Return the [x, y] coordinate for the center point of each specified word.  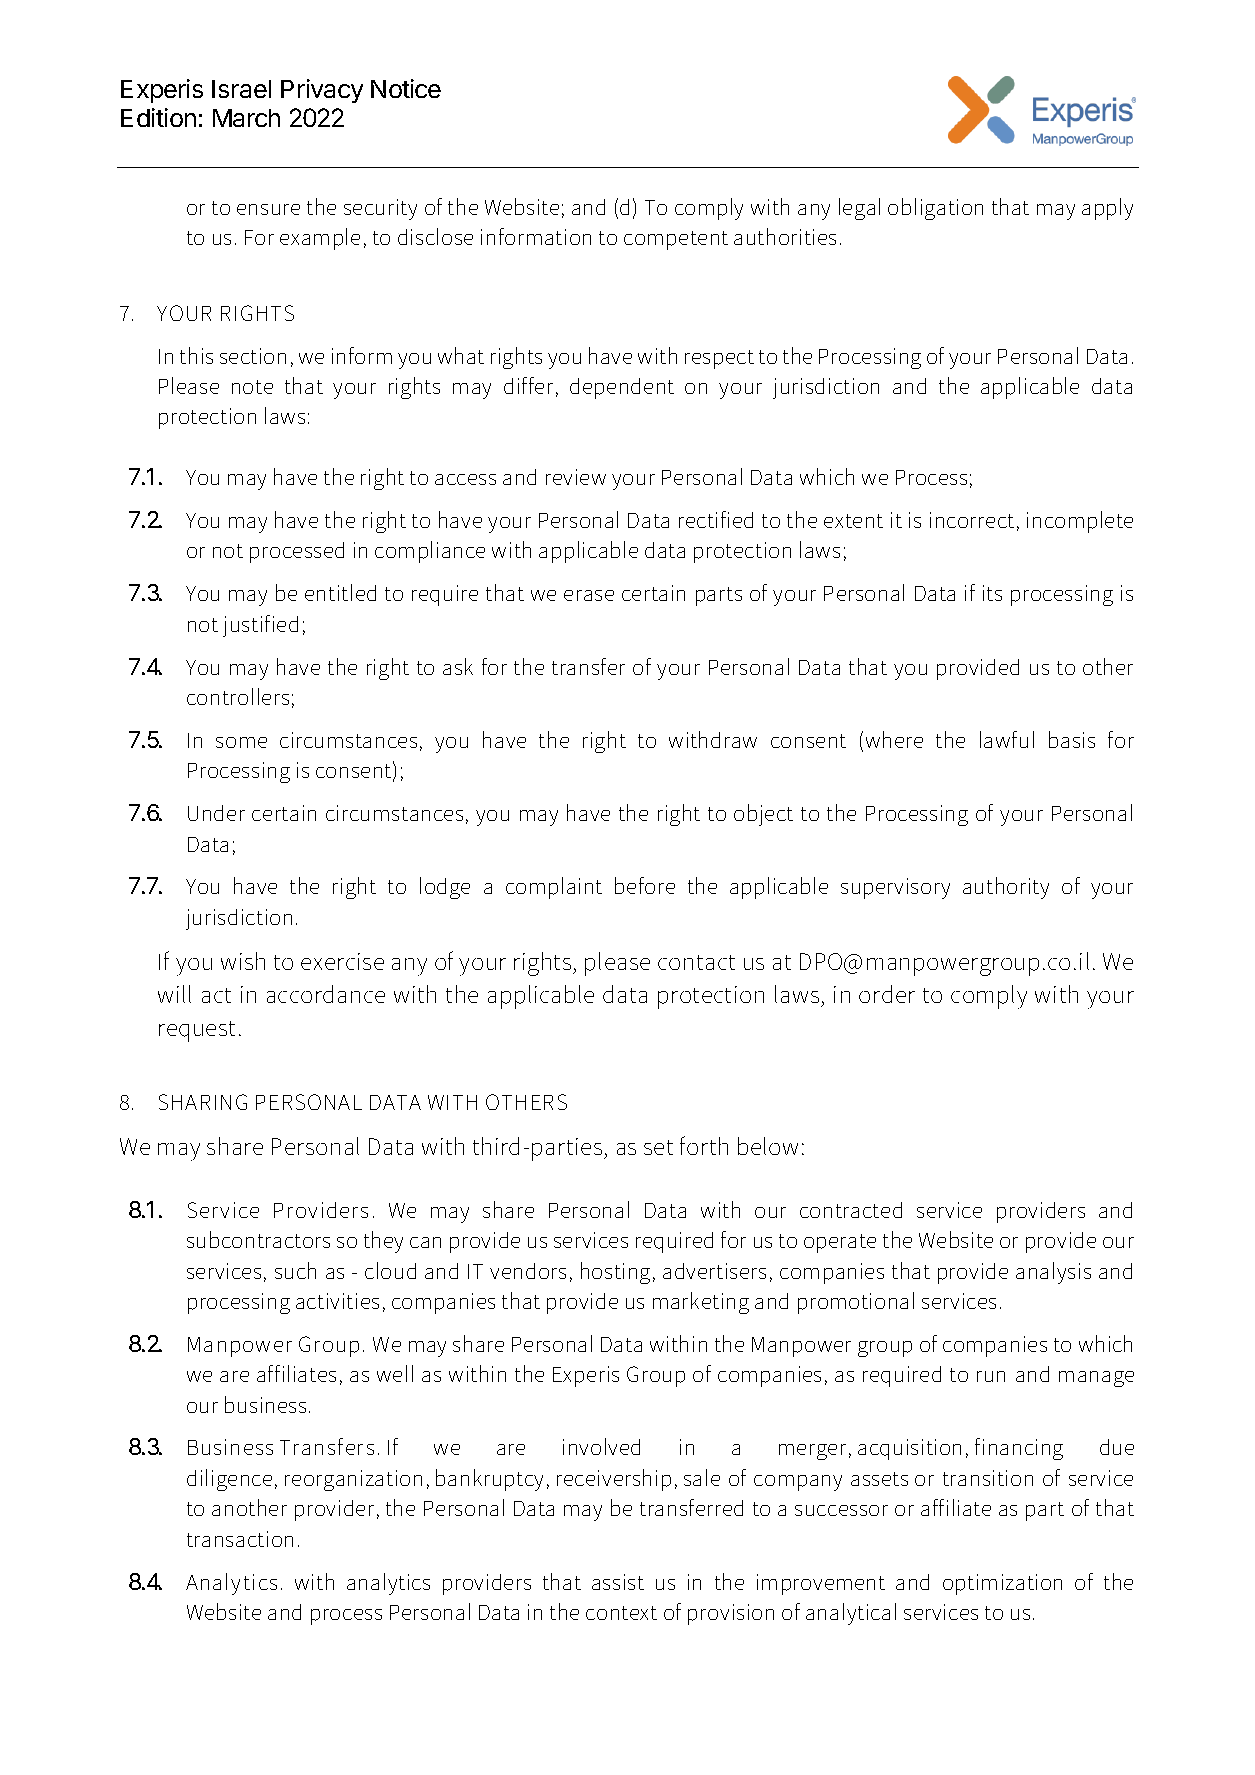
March [246, 118]
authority [1006, 888]
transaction [240, 1539]
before [645, 885]
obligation [935, 209]
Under [216, 813]
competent [676, 240]
